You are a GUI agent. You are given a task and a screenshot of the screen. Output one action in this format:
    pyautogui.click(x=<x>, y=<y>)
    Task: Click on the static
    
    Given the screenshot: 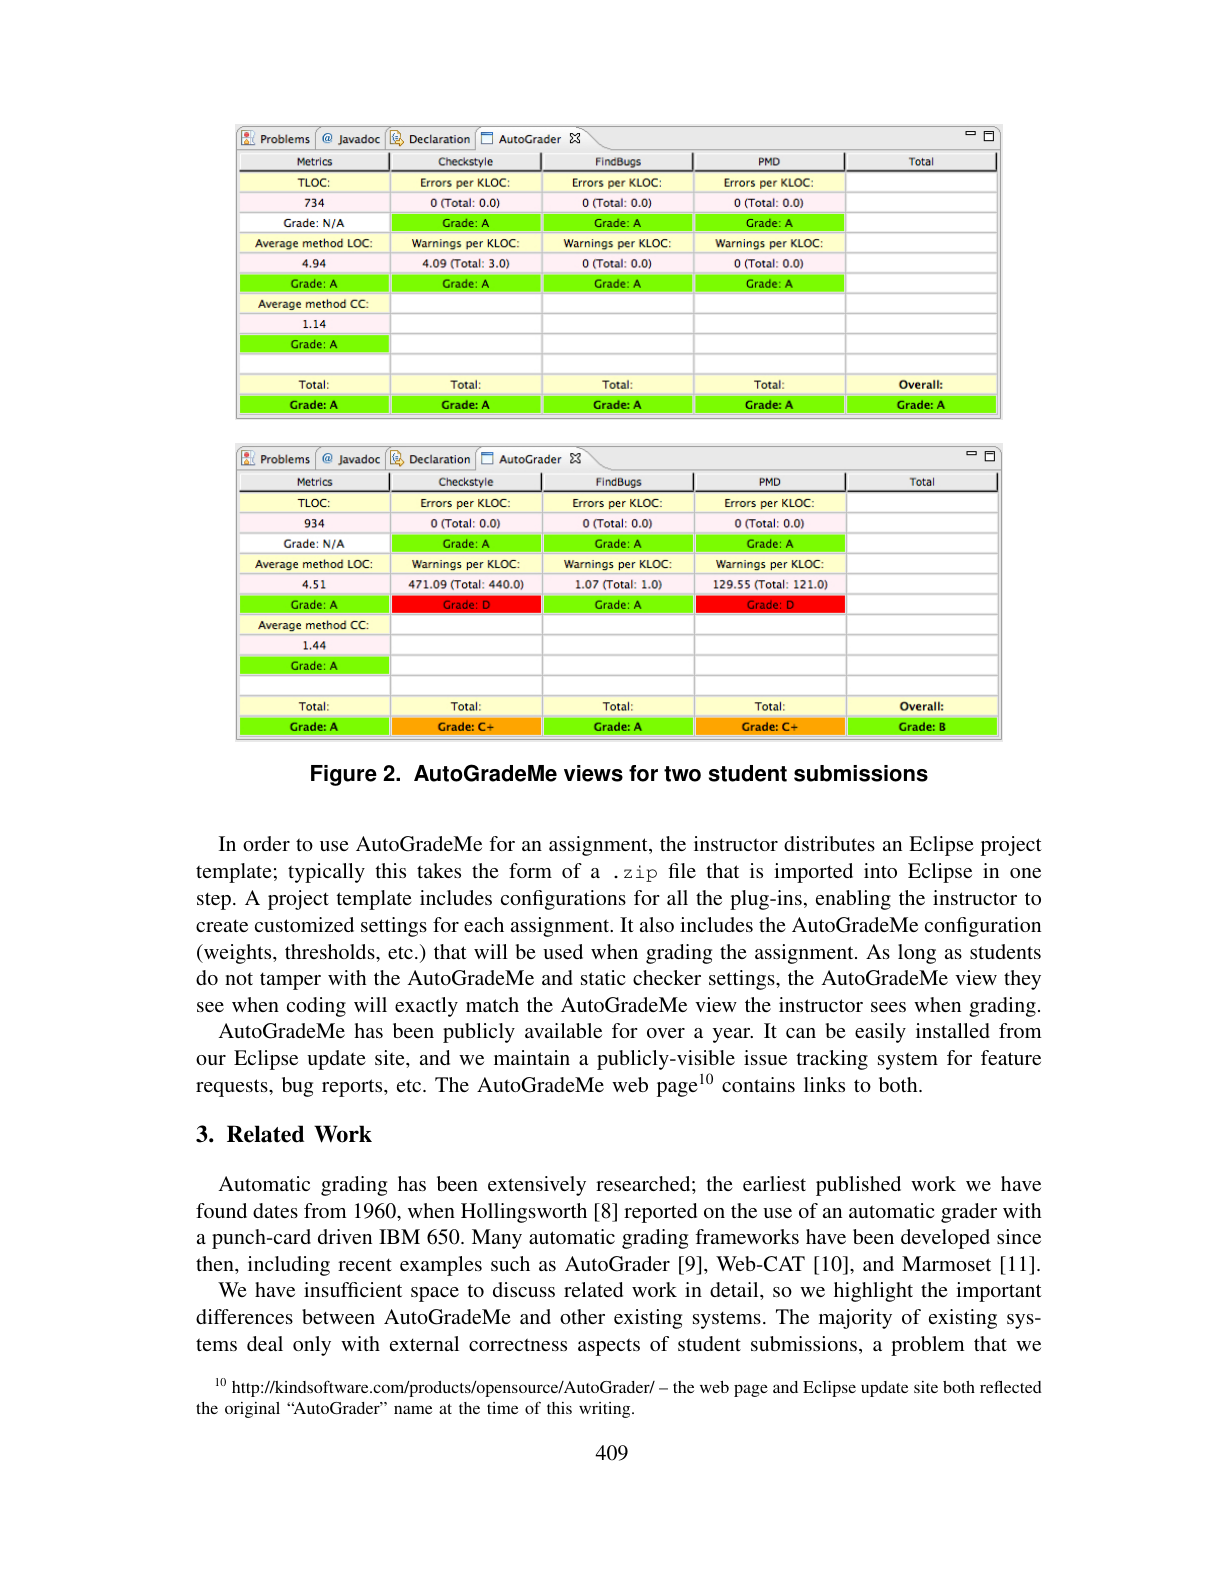 What is the action you would take?
    pyautogui.click(x=603, y=977)
